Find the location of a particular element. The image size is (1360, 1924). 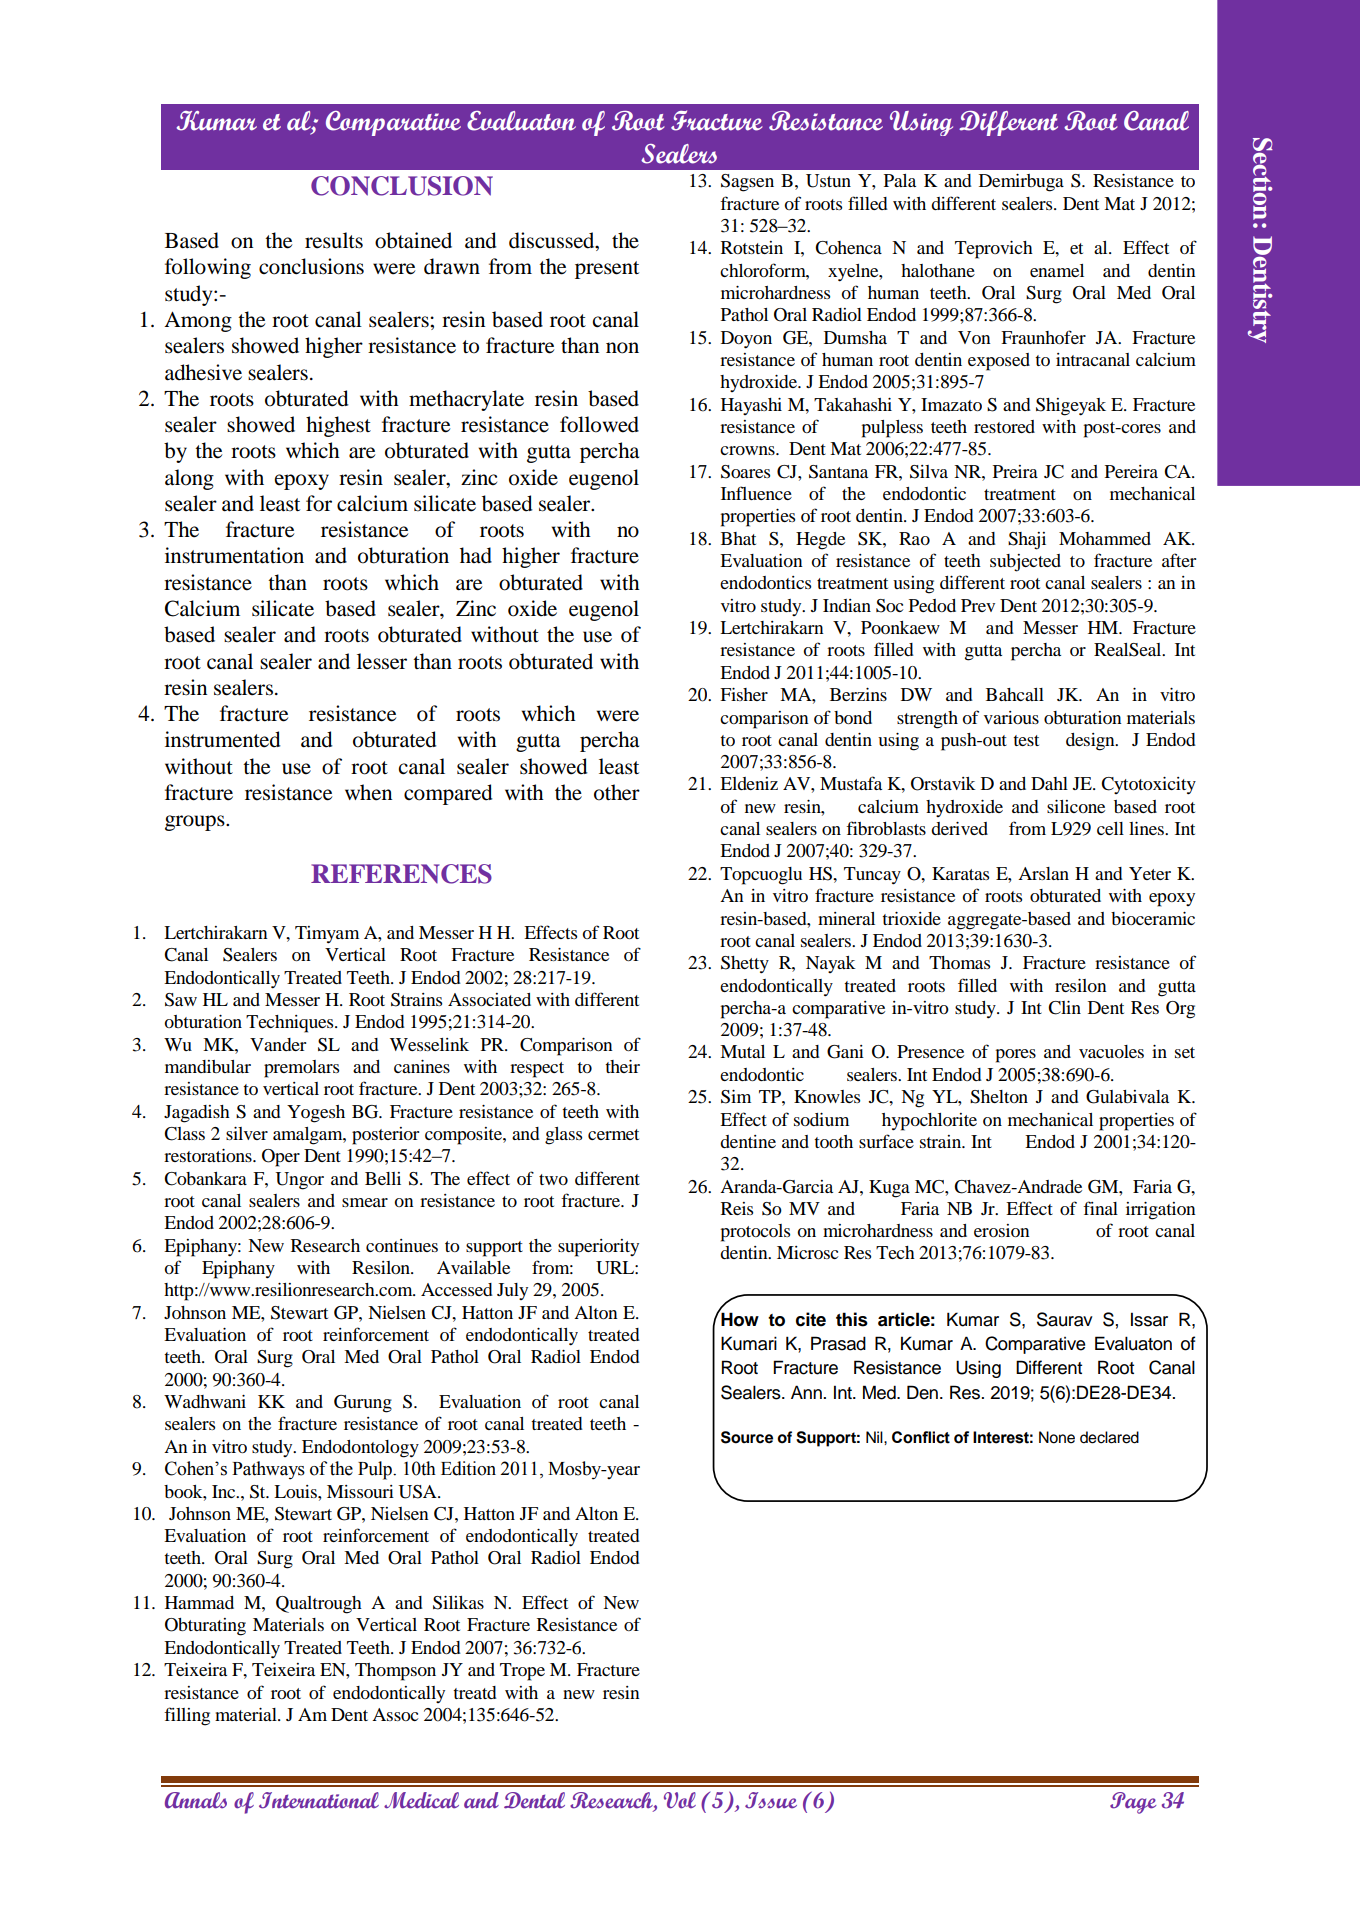

enamel is located at coordinates (1057, 270).
